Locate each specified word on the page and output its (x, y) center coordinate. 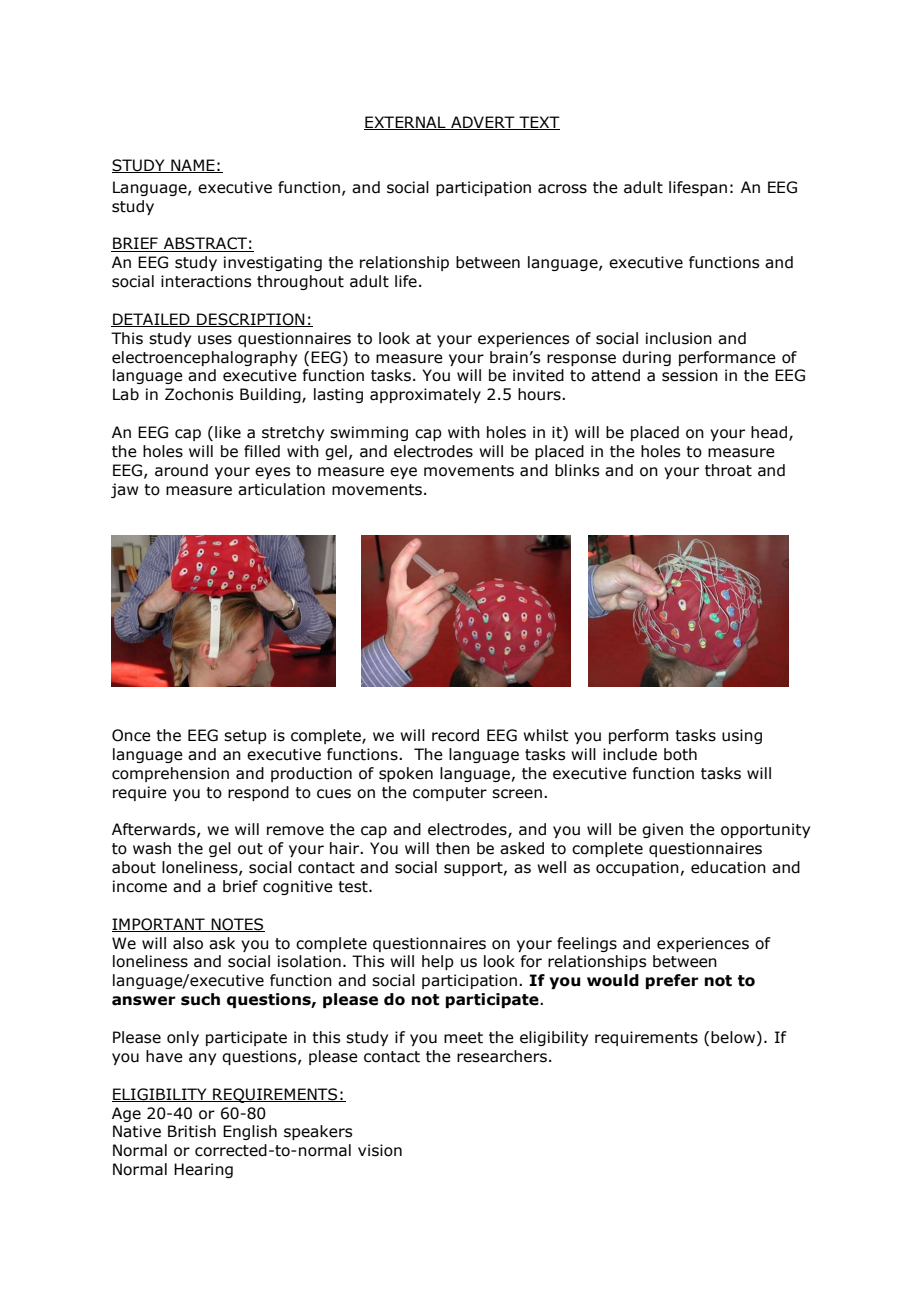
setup (245, 737)
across (562, 189)
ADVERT (483, 123)
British (192, 1131)
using (742, 736)
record (455, 735)
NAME (193, 166)
